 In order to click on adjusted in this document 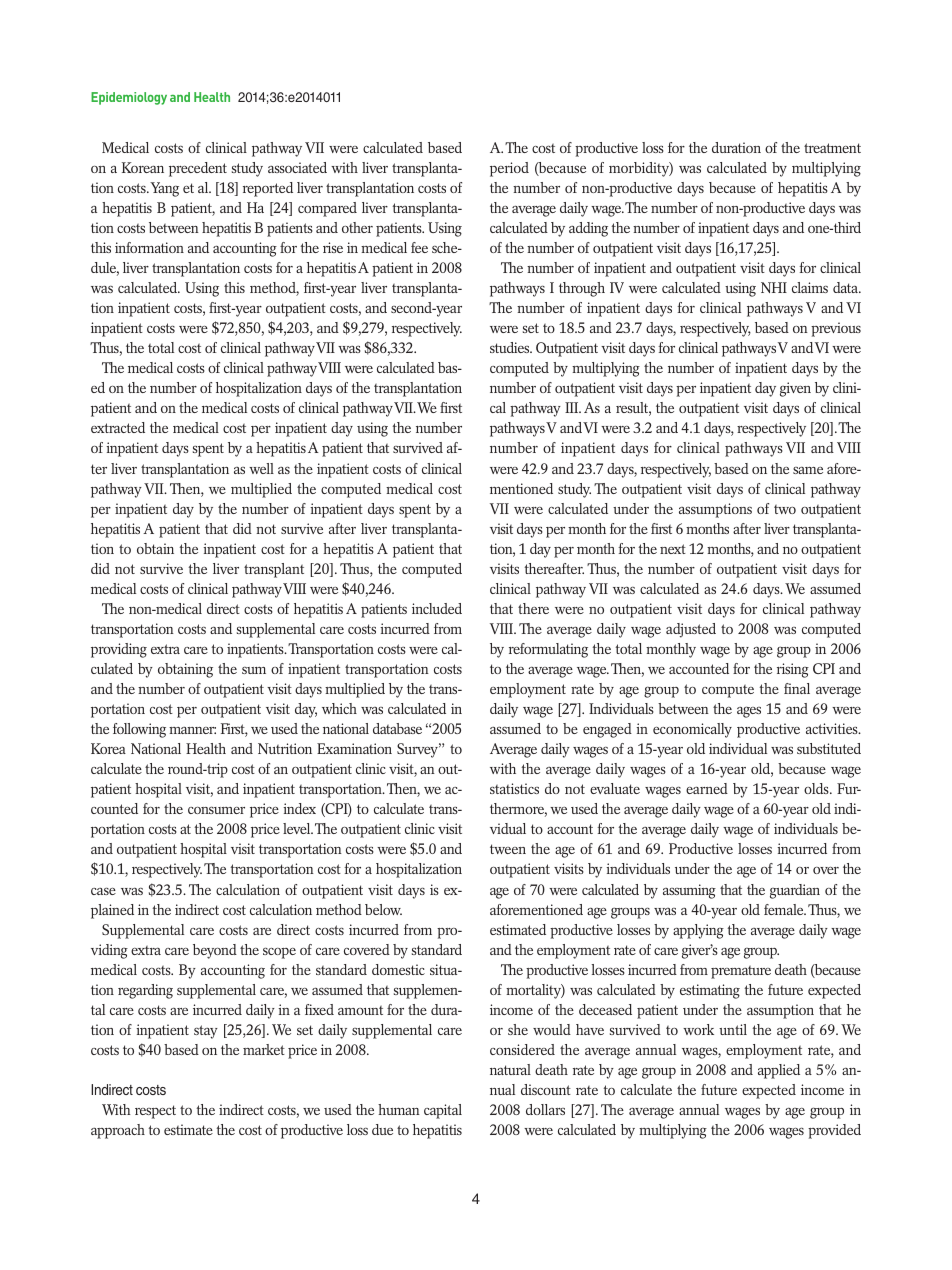, I will do `click(691, 630)`.
